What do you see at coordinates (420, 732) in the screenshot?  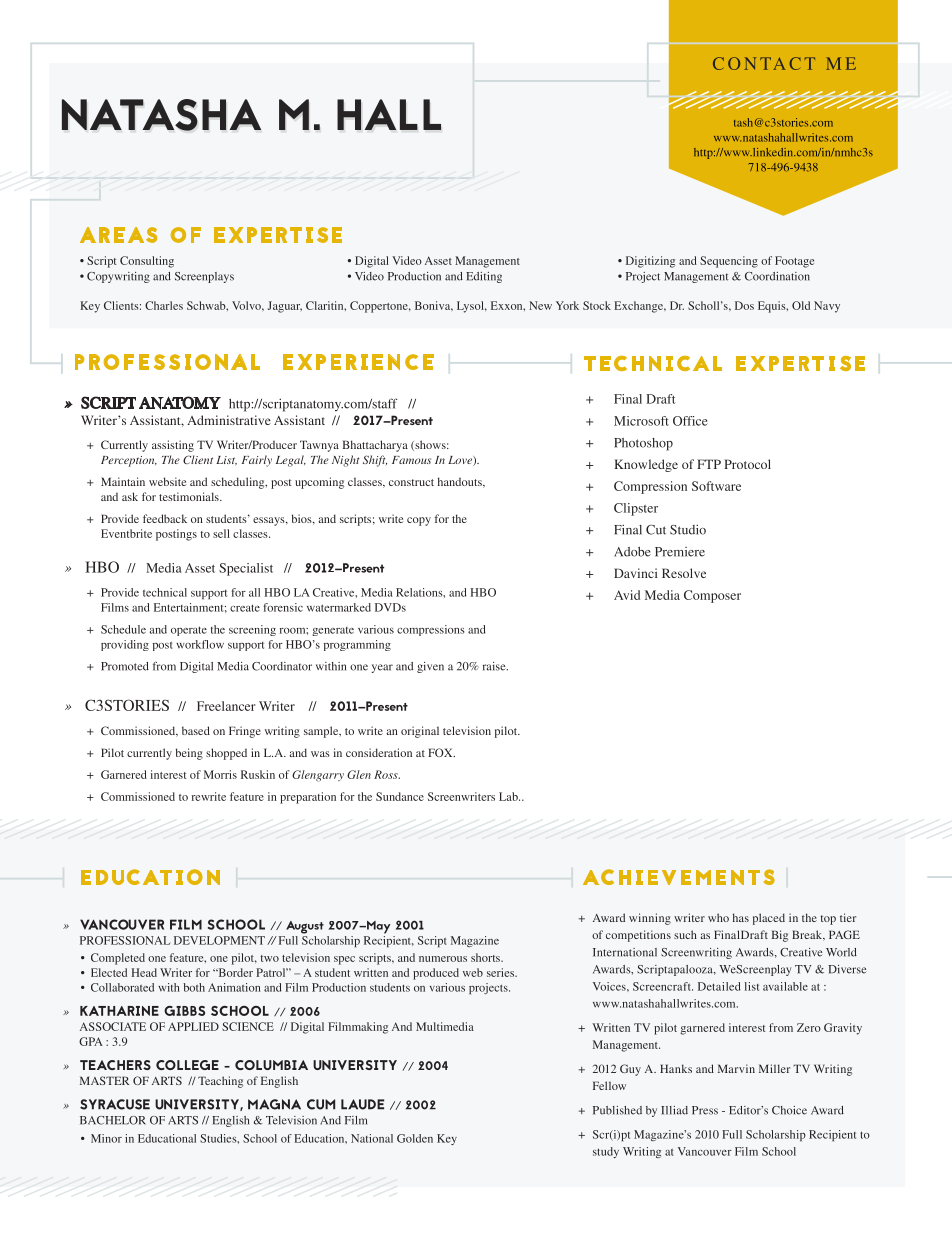 I see `original` at bounding box center [420, 732].
